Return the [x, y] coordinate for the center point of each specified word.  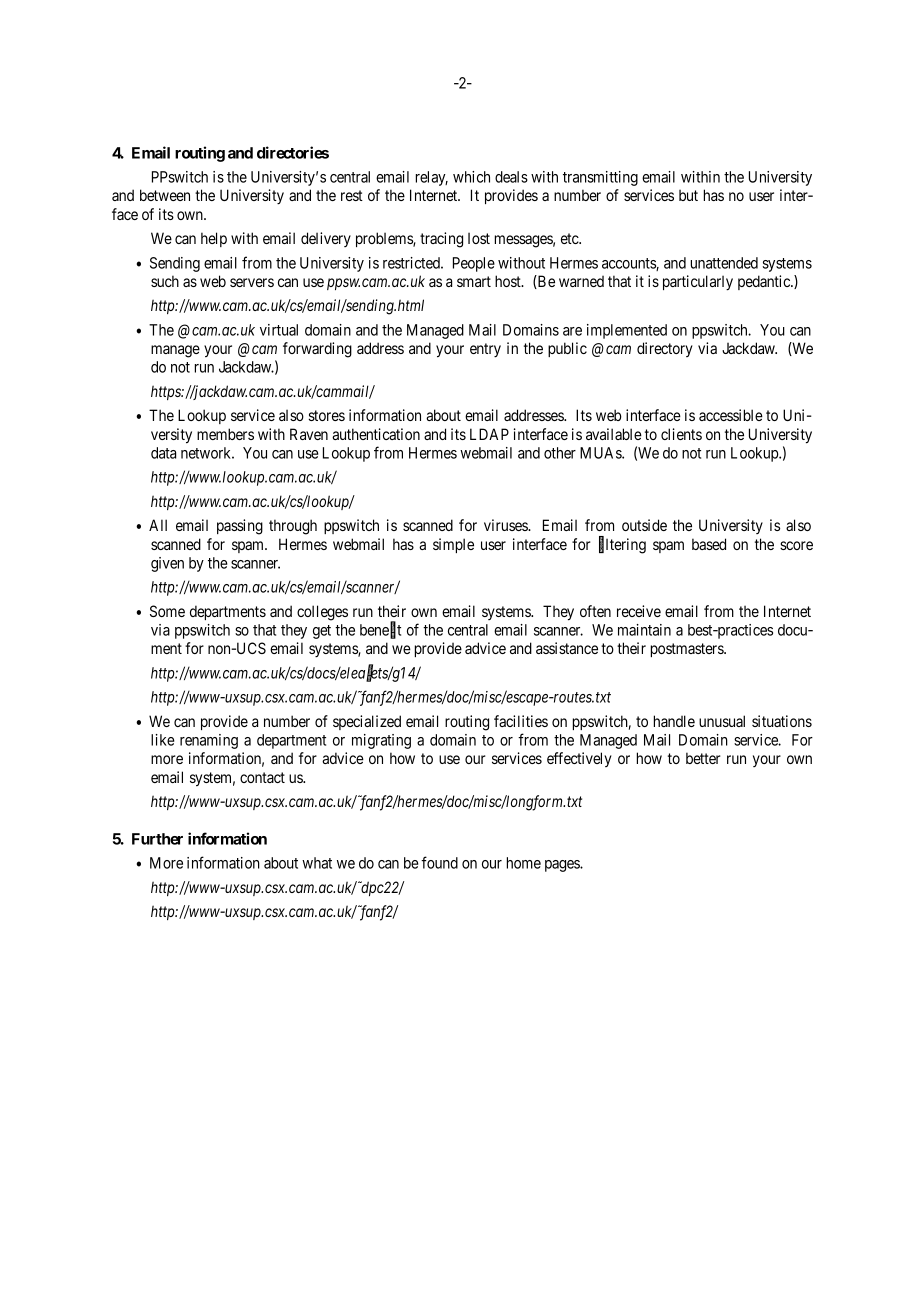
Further [157, 839]
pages [563, 866]
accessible [731, 415]
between [165, 195]
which [471, 177]
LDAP [489, 434]
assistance [567, 648]
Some [167, 611]
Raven [309, 434]
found [439, 862]
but [688, 195]
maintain [644, 630]
